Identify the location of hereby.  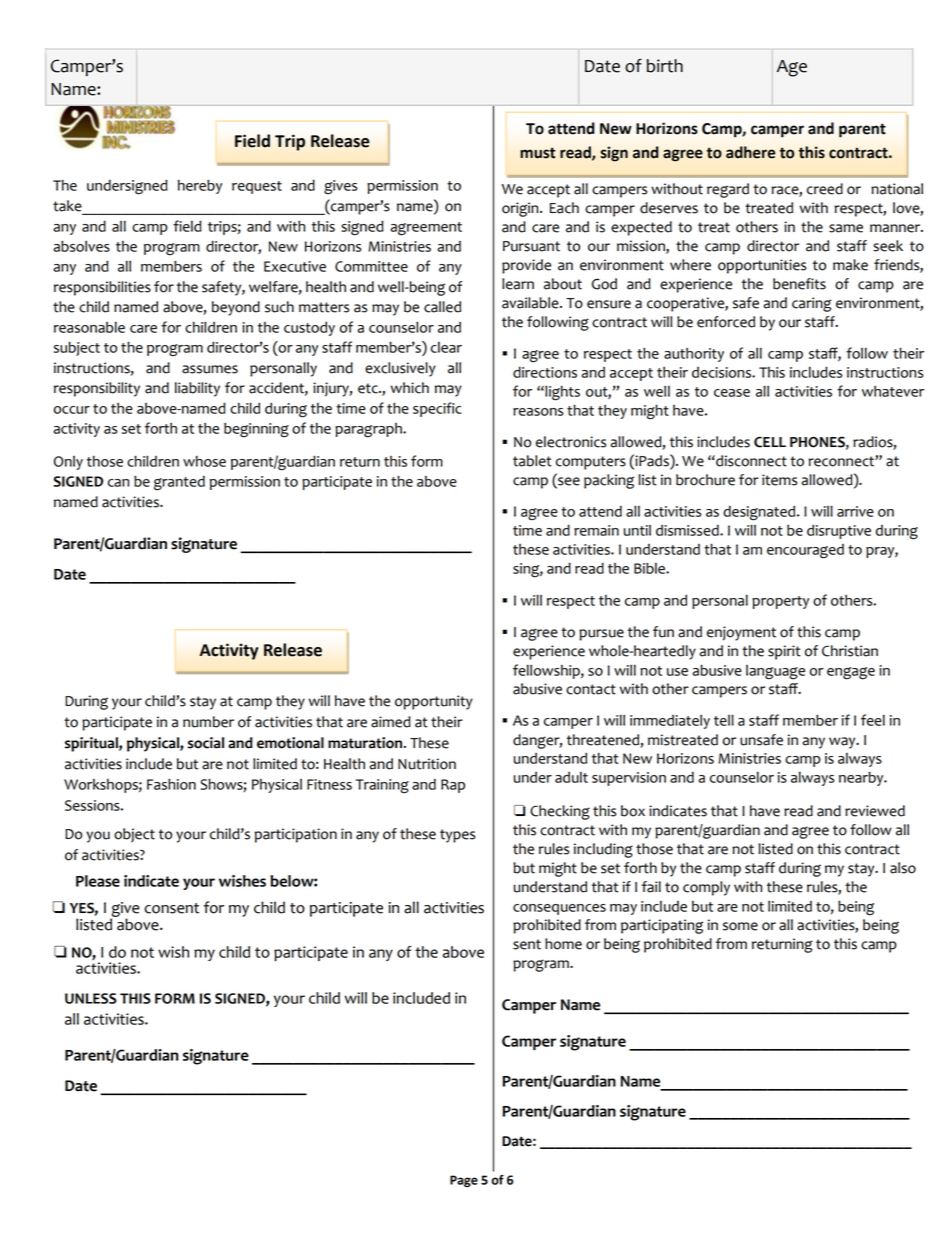
(200, 187).
